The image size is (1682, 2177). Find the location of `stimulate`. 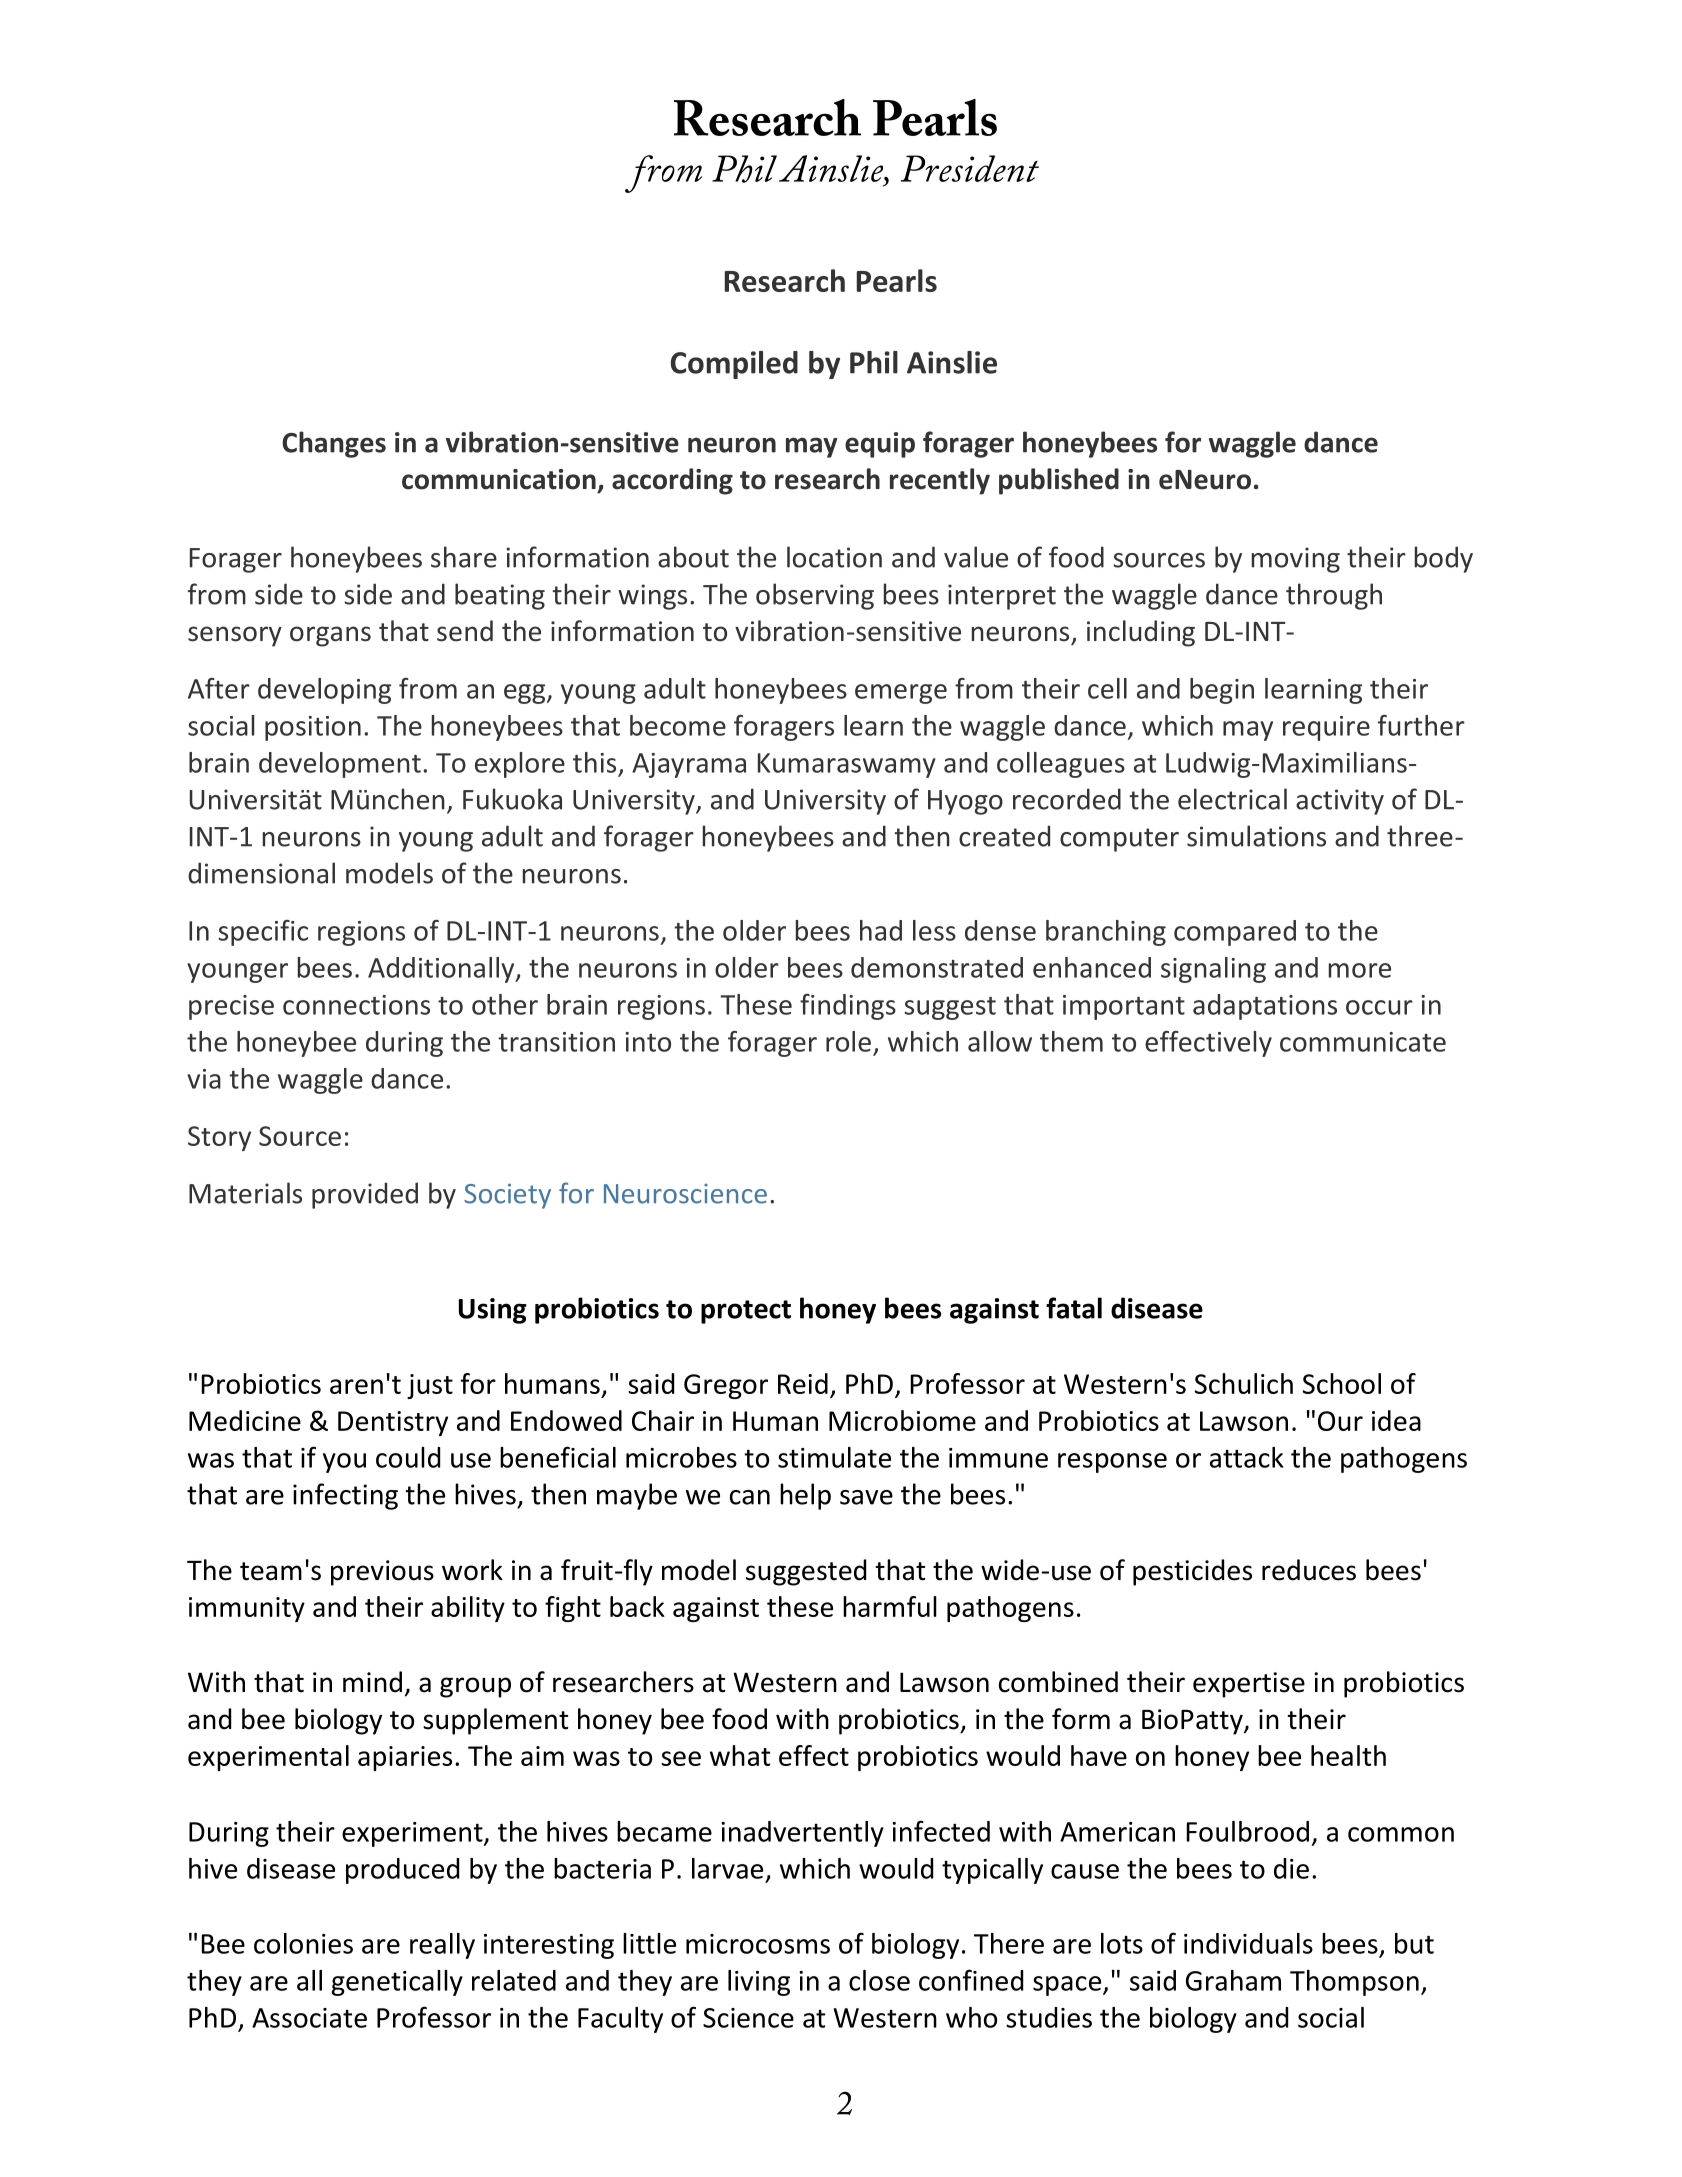

stimulate is located at coordinates (834, 1457).
